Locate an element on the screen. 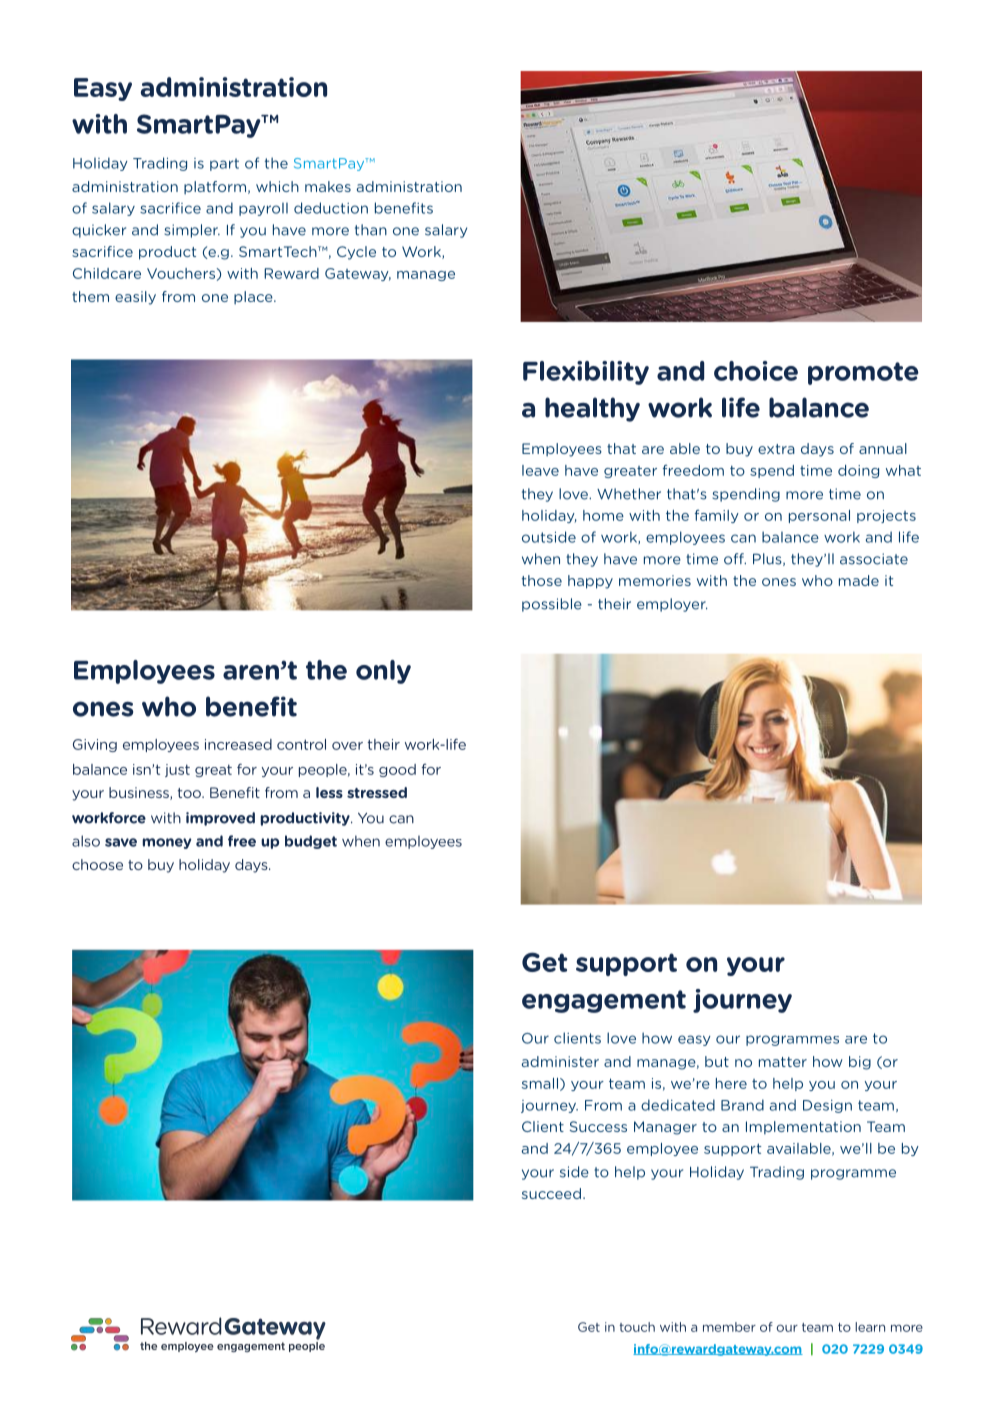 The width and height of the screenshot is (994, 1406). good is located at coordinates (397, 770).
